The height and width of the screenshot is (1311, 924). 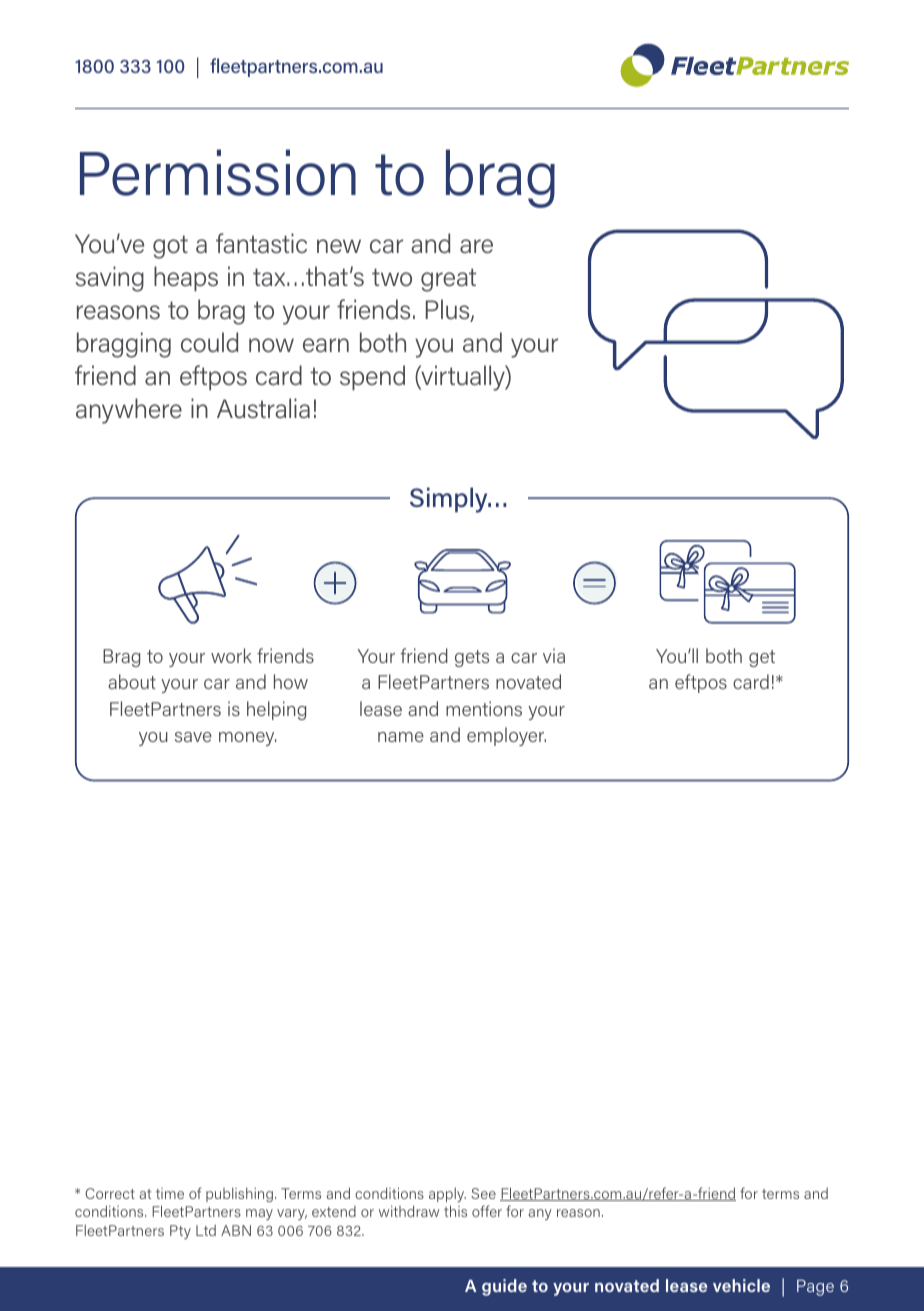 What do you see at coordinates (180, 1232) in the screenshot?
I see `Pty` at bounding box center [180, 1232].
